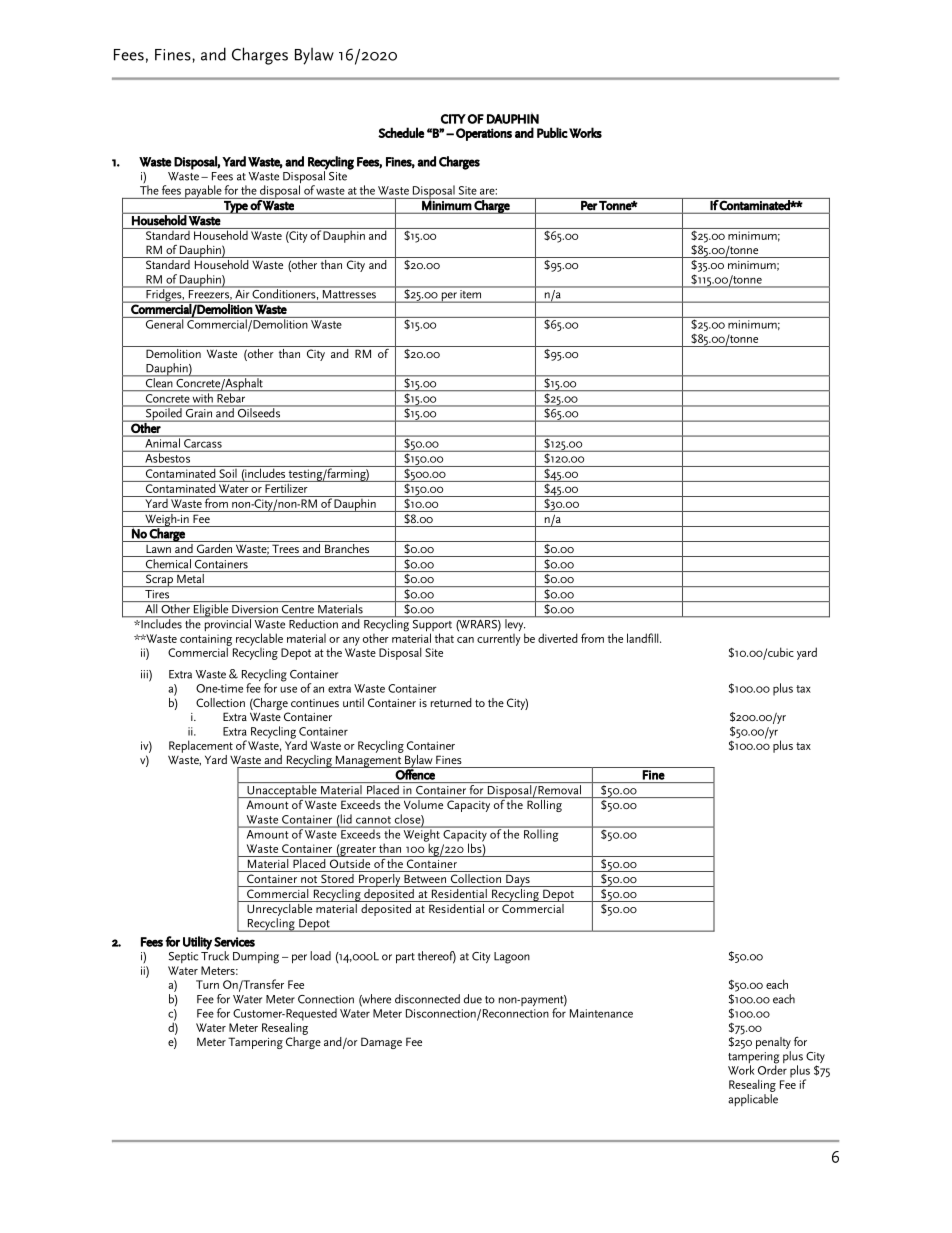 The height and width of the page is (1233, 952). I want to click on that, so click(444, 638).
